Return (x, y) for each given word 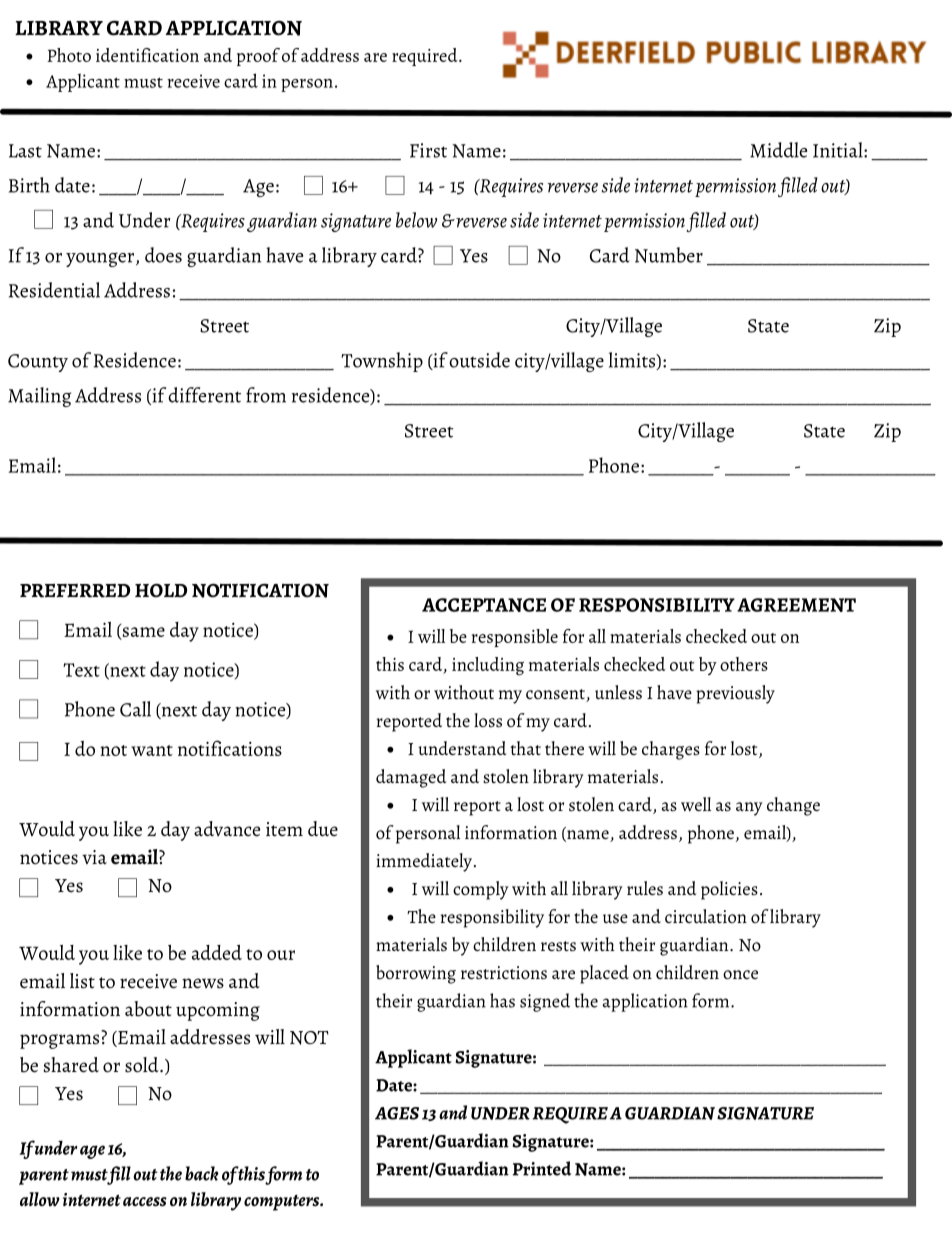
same (142, 633)
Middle (778, 150)
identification (147, 55)
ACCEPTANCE (484, 605)
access (145, 1202)
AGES (397, 1113)
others (744, 664)
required (426, 57)
